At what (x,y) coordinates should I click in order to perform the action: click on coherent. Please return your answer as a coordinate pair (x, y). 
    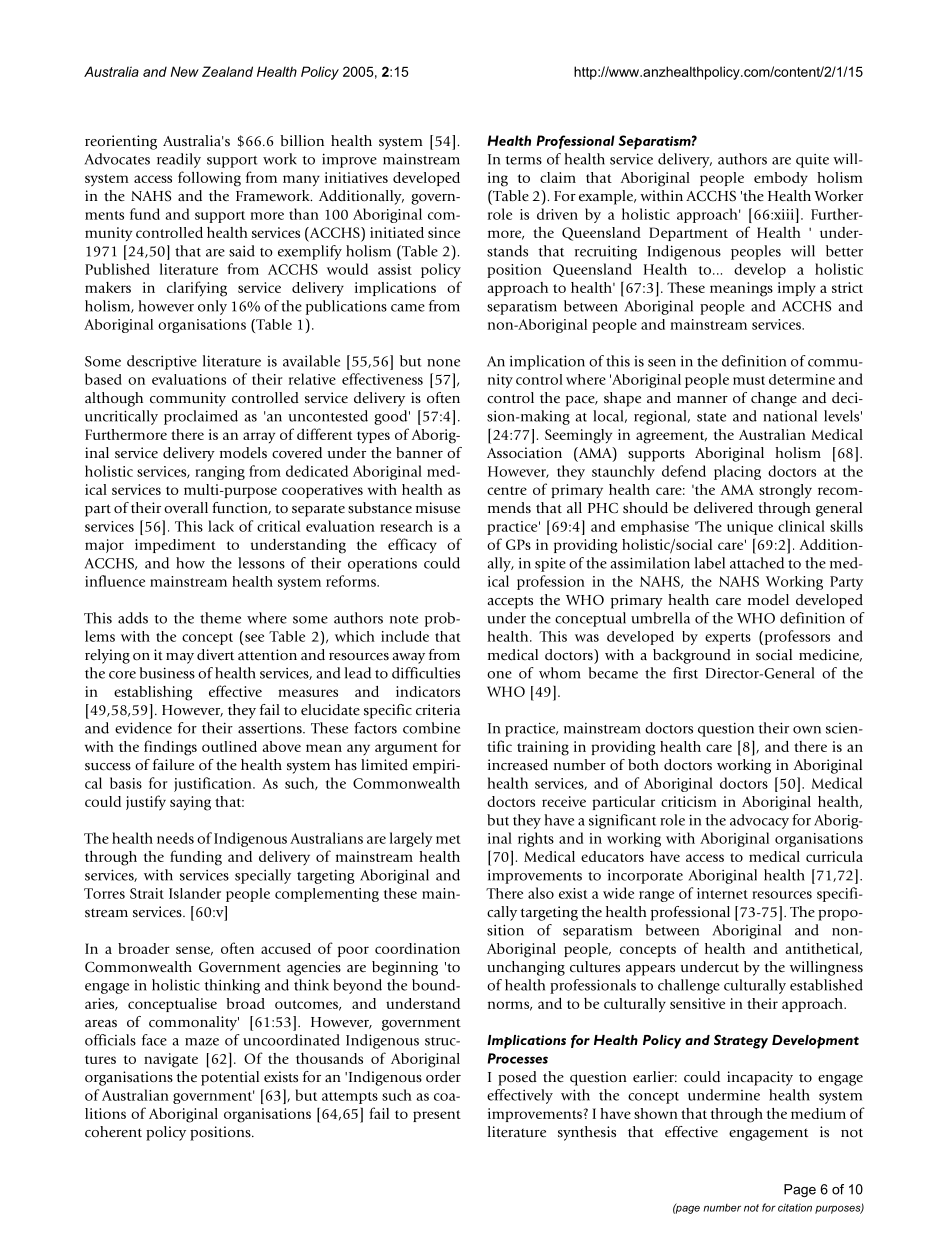
    Looking at the image, I should click on (113, 1132).
